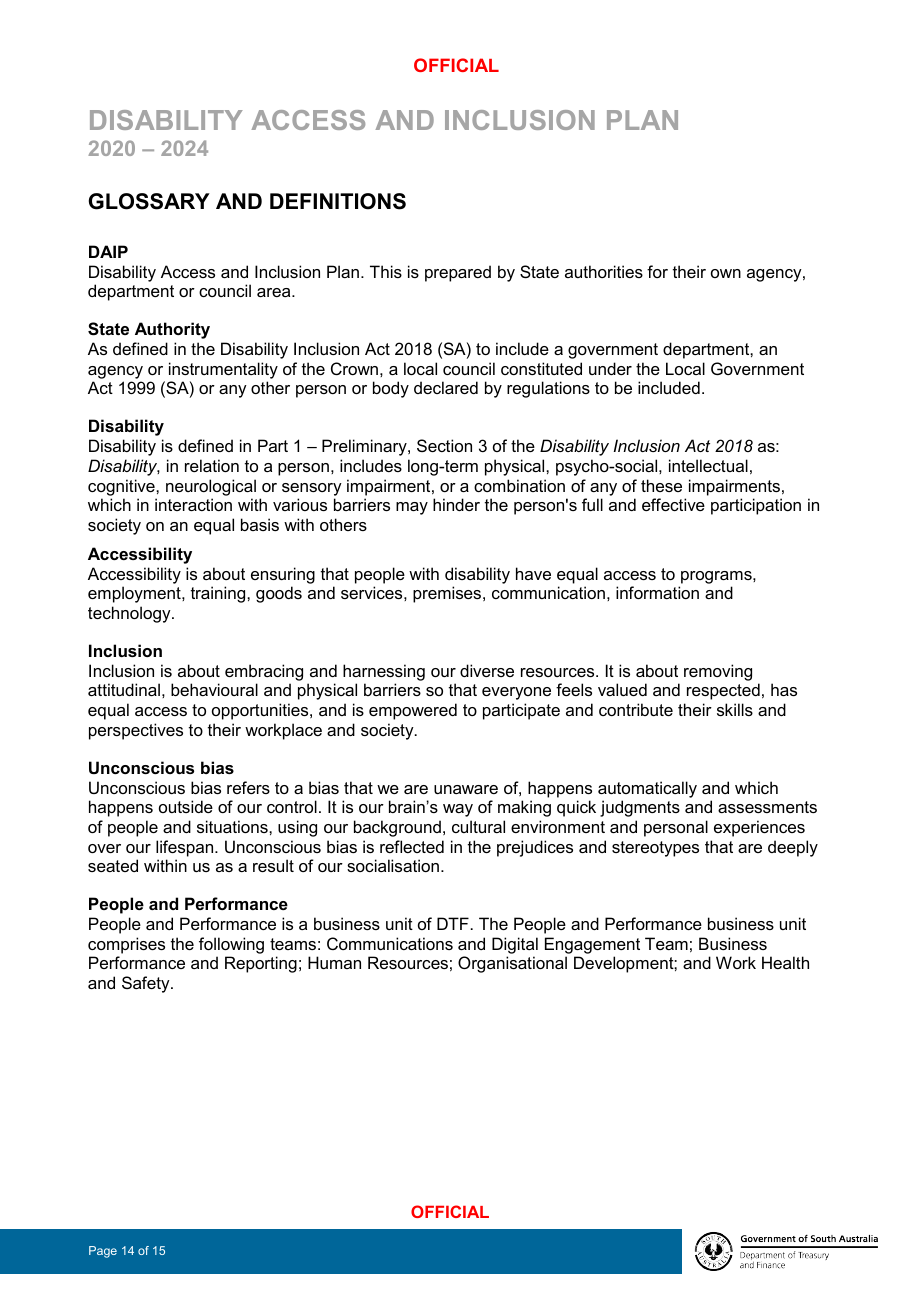  What do you see at coordinates (735, 709) in the image?
I see `skills` at bounding box center [735, 709].
